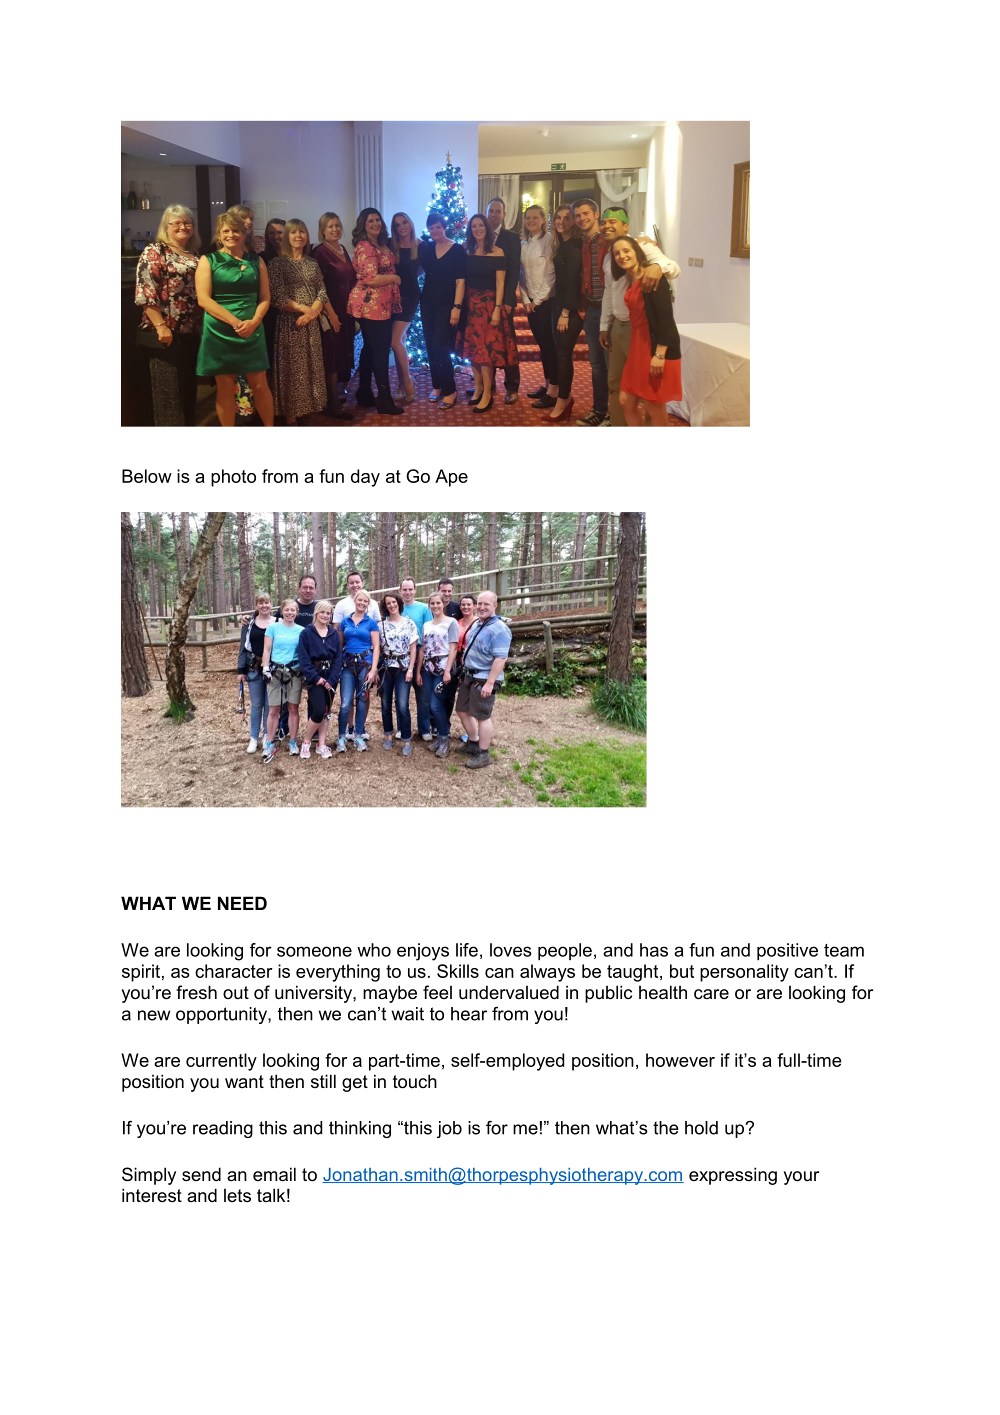 The image size is (1000, 1415). Describe the element at coordinates (242, 903) in the image. I see `NEED` at that location.
